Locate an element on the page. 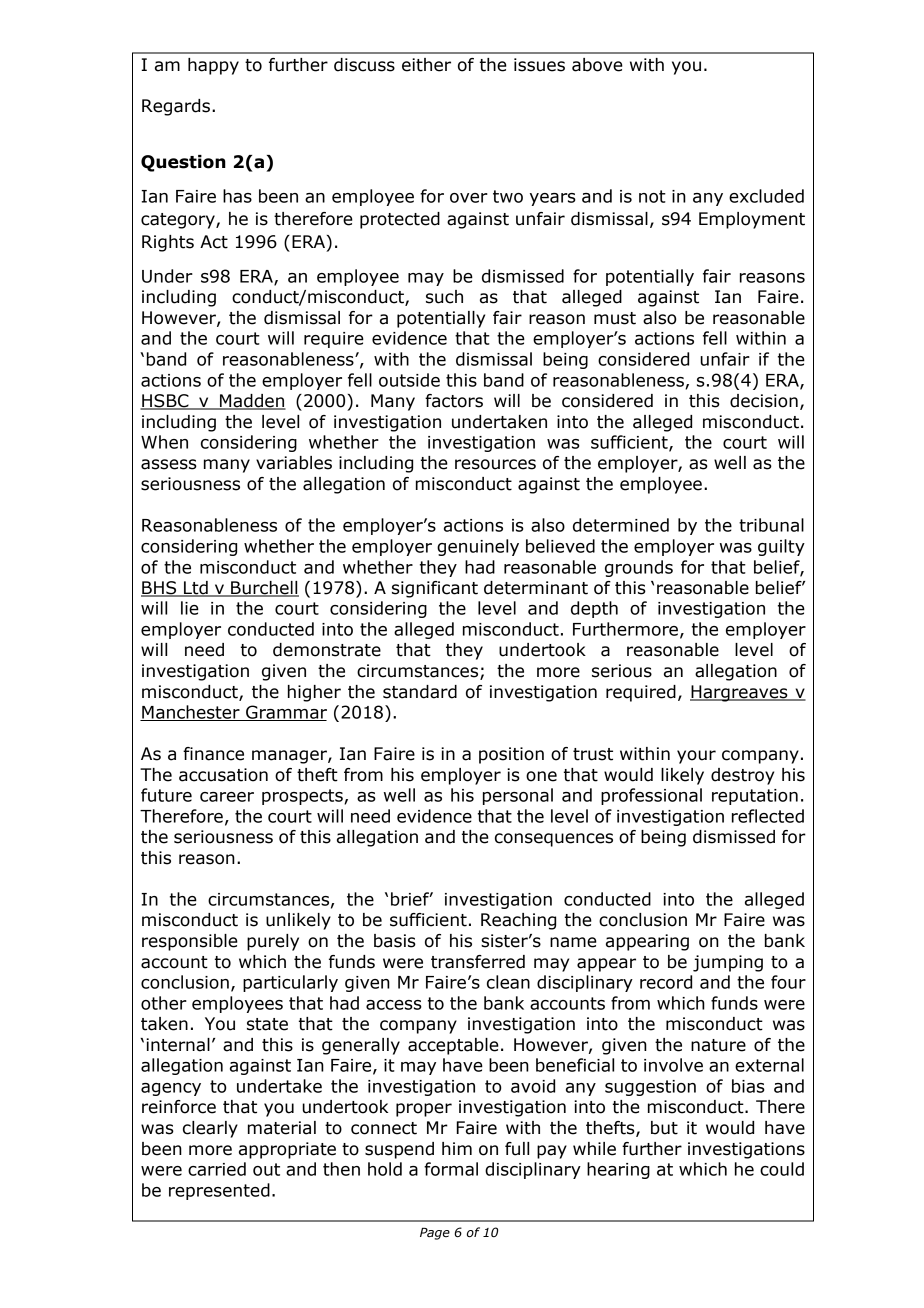 The width and height of the document is (924, 1308). formal is located at coordinates (451, 1169).
